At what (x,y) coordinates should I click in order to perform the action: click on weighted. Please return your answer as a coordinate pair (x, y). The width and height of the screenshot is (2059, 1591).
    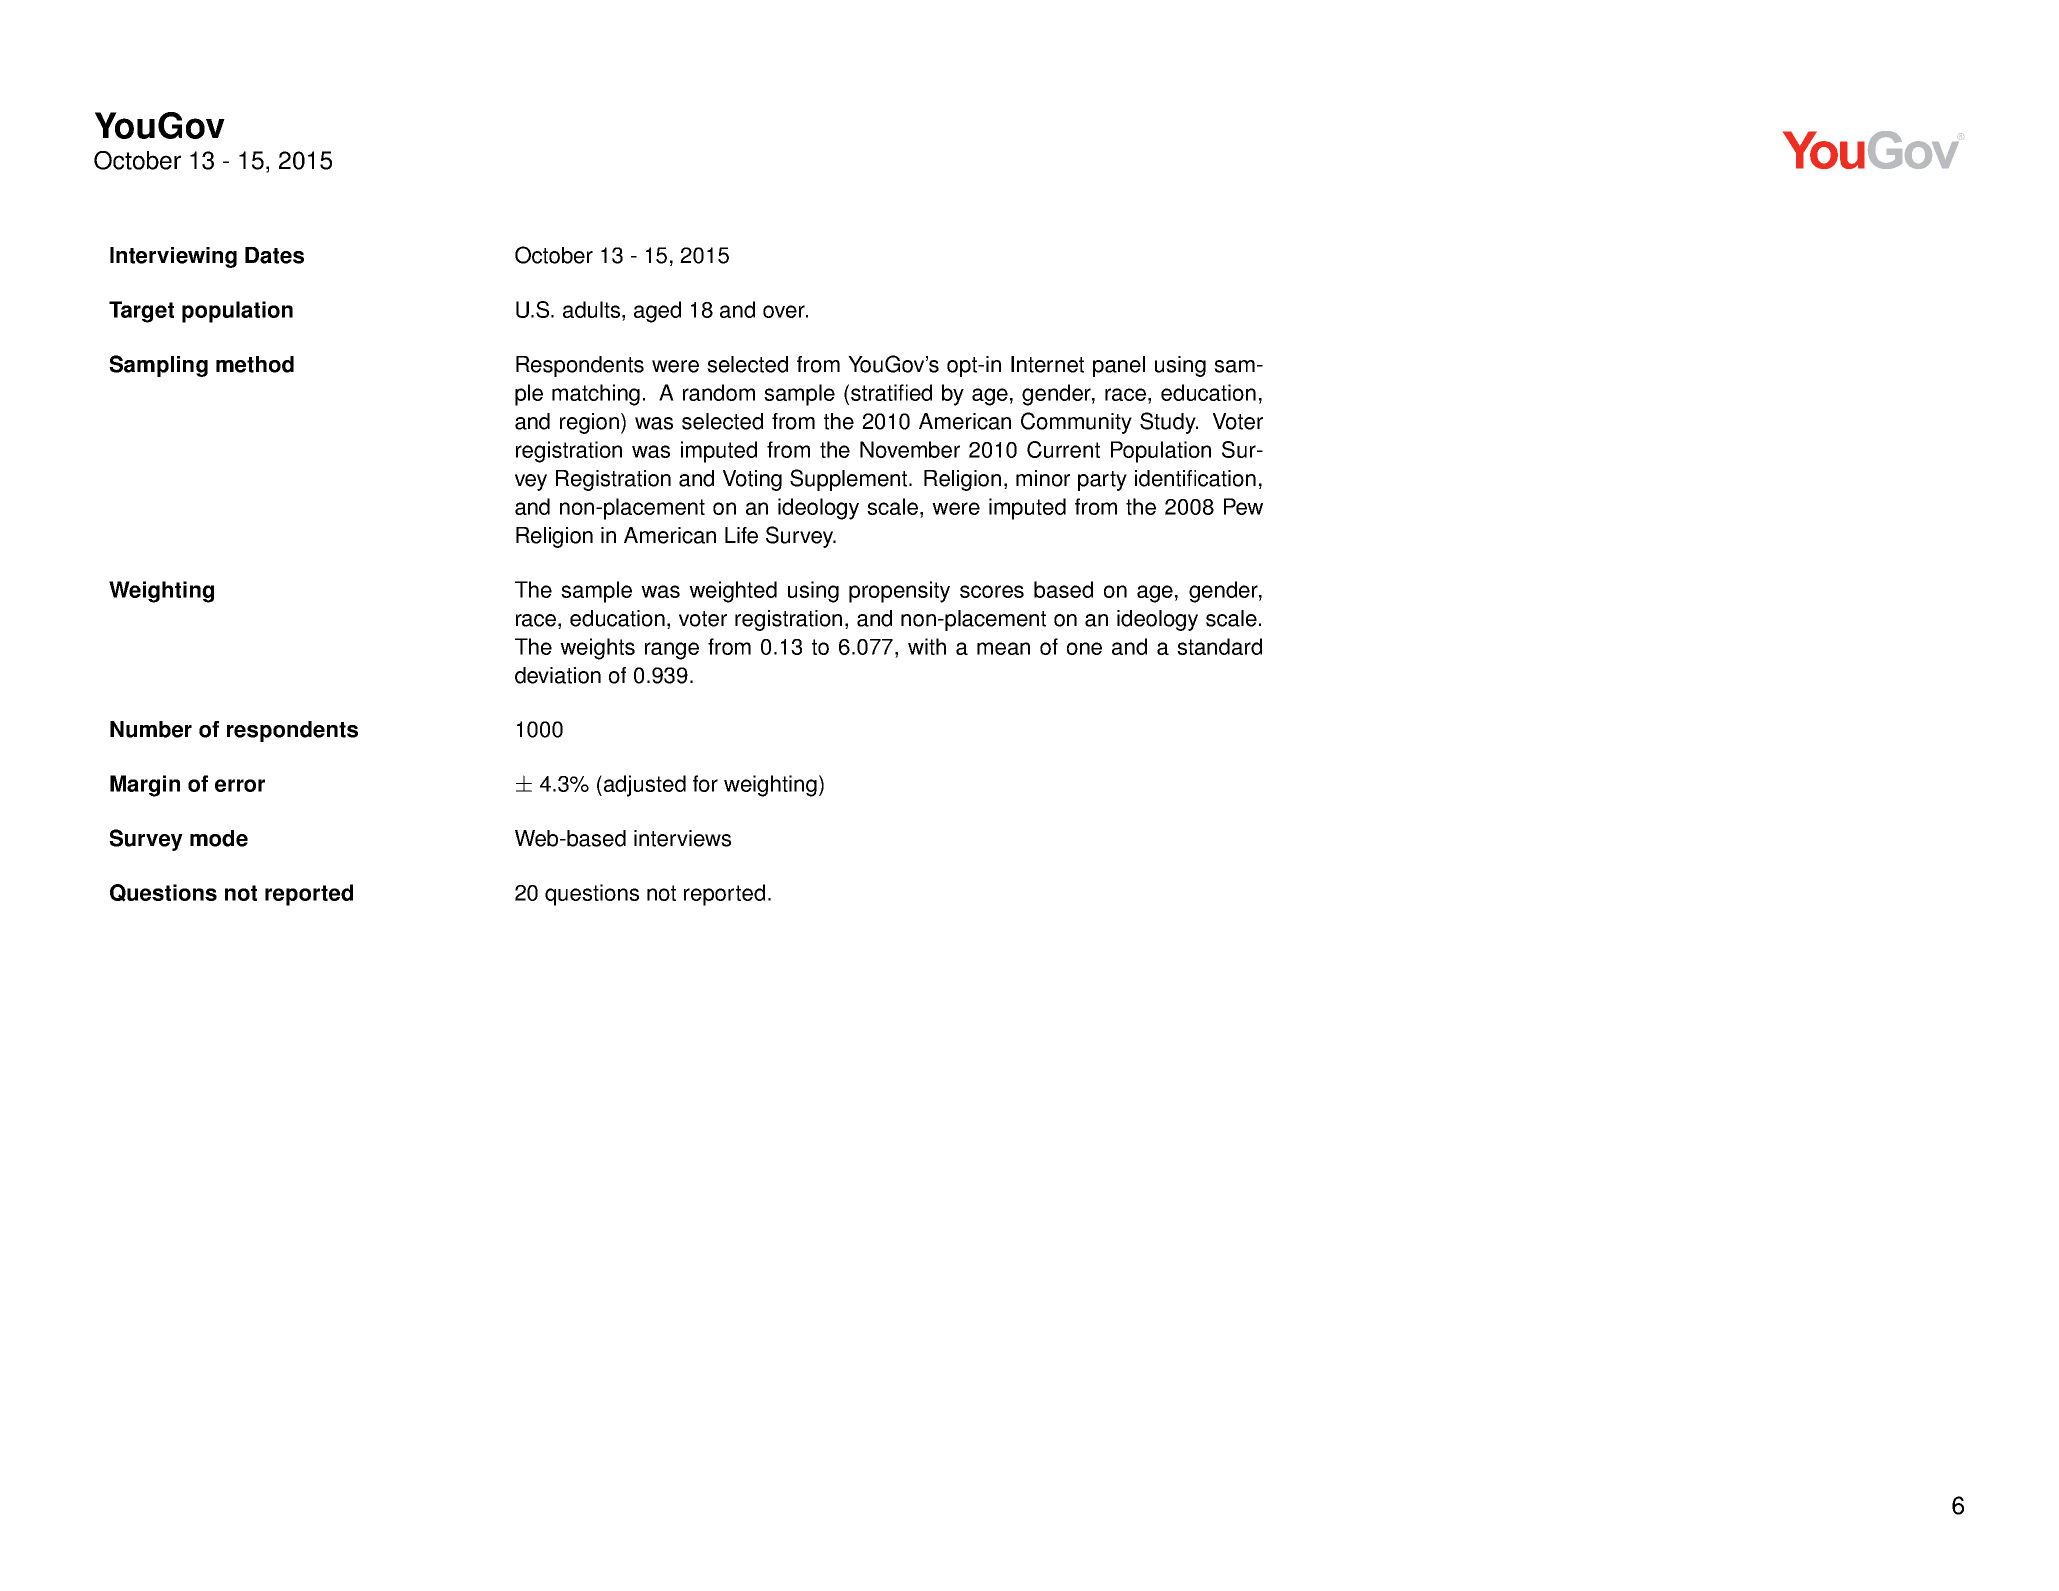
    Looking at the image, I should click on (733, 592).
